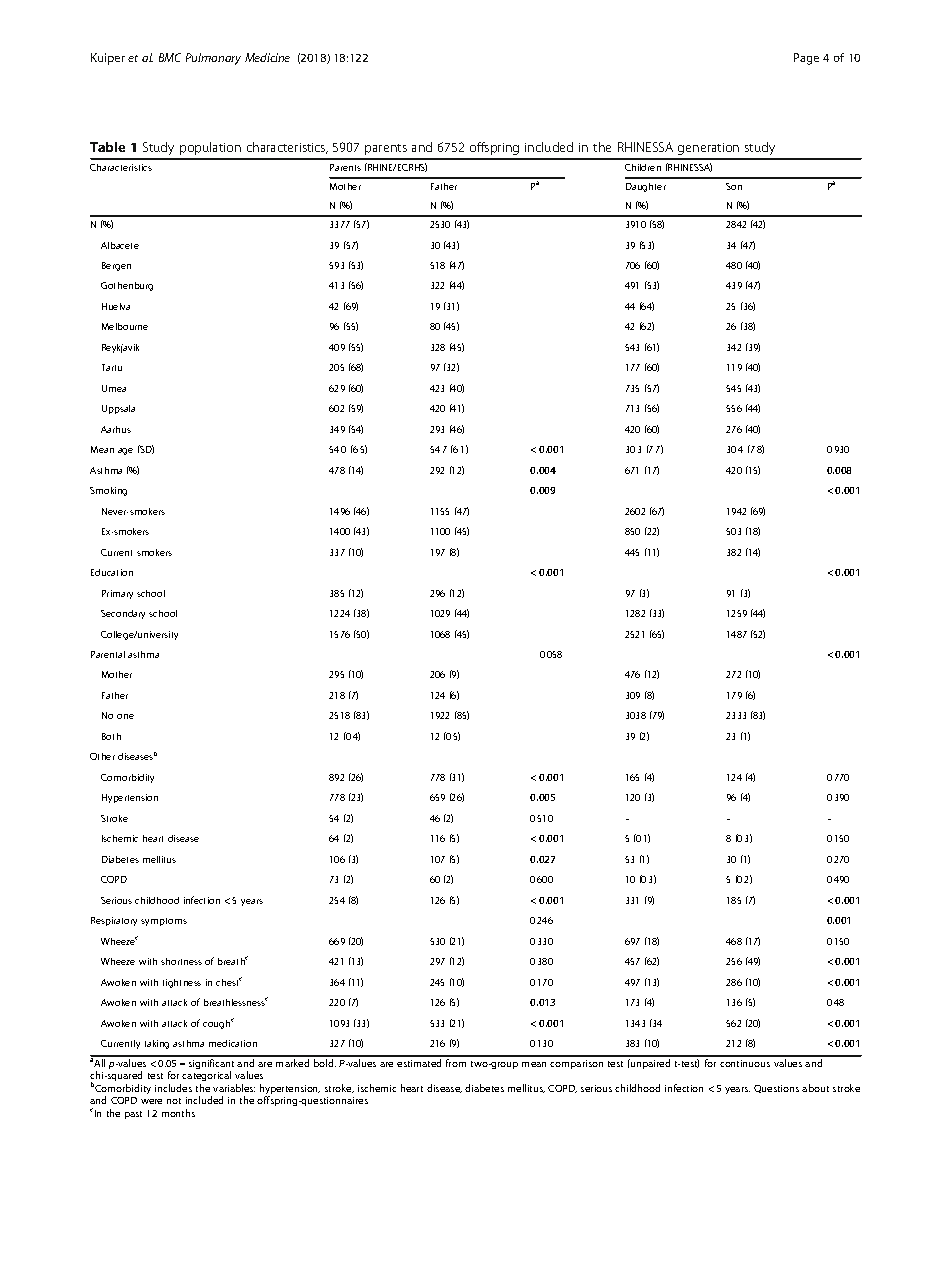 This document has width=952, height=1265. Describe the element at coordinates (123, 614) in the document. I see `Secondary` at that location.
